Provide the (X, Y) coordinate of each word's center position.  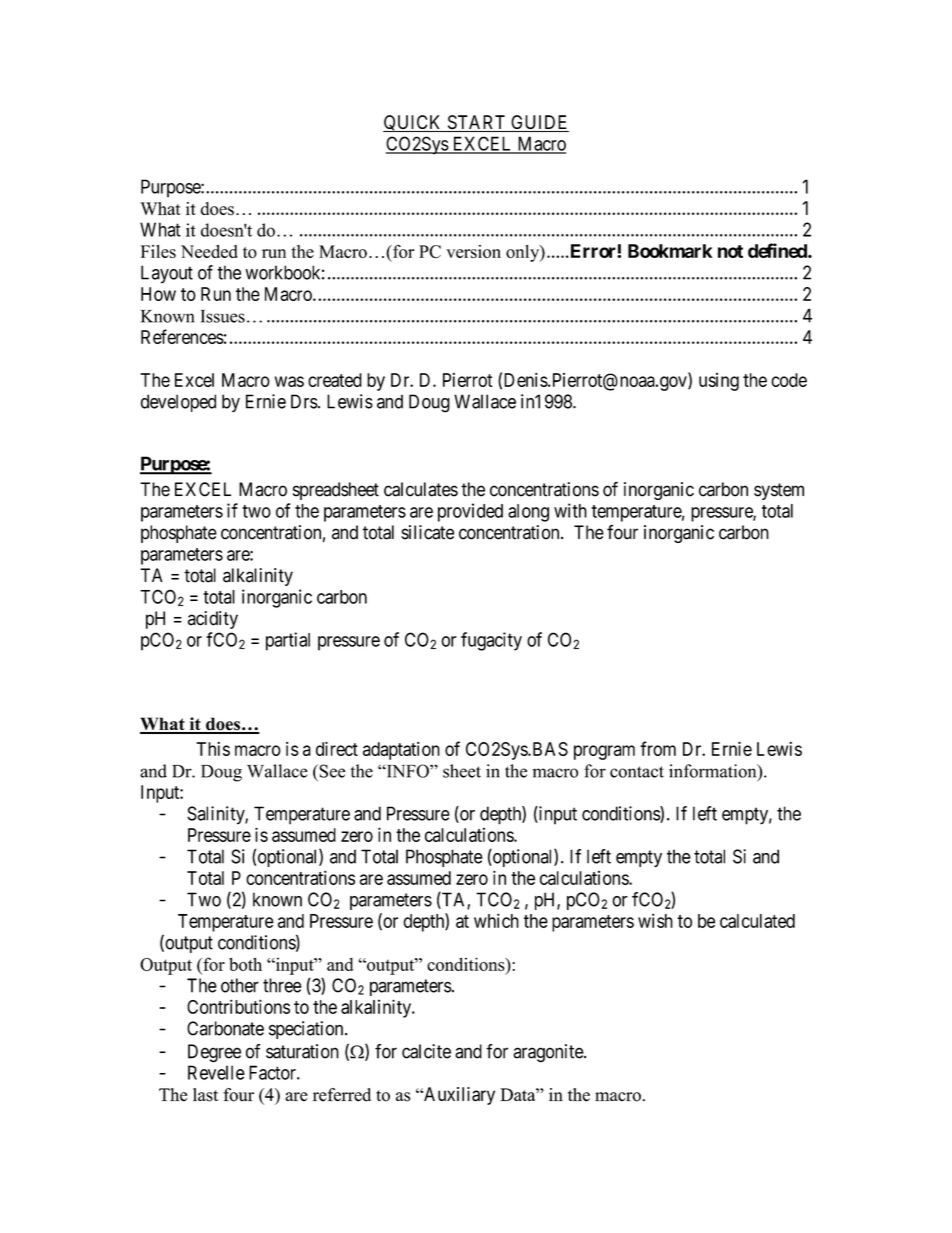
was (289, 381)
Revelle (216, 1072)
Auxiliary (458, 1096)
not (730, 251)
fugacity (491, 641)
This (213, 748)
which (496, 920)
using (719, 382)
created (335, 380)
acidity (213, 620)
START (476, 123)
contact (637, 772)
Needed (209, 251)
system (779, 491)
